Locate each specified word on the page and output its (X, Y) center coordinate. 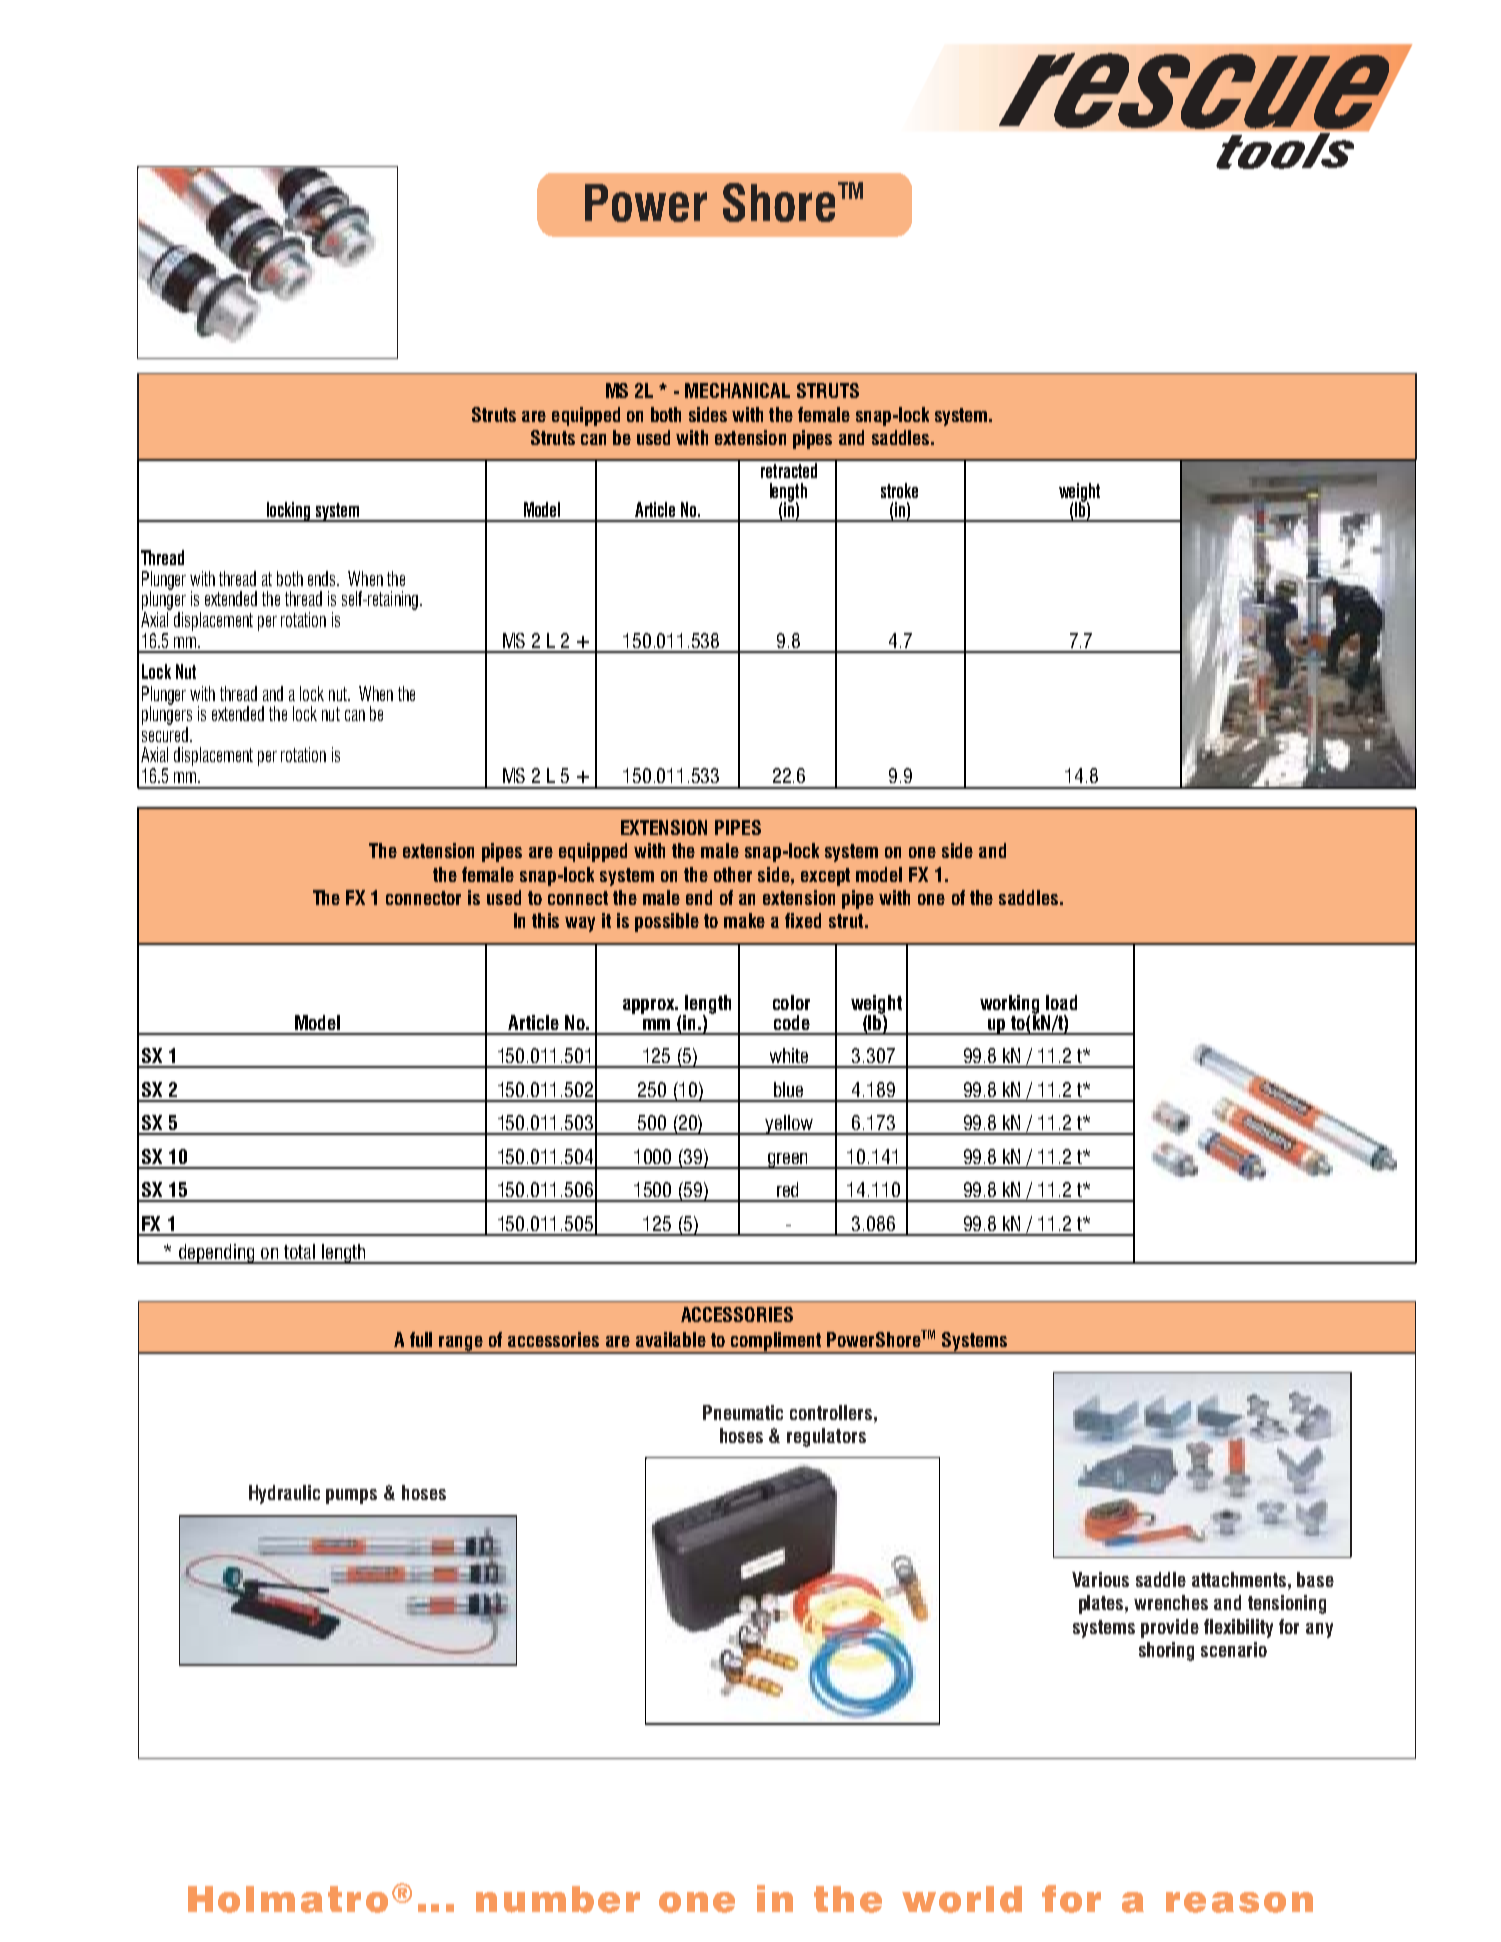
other (733, 874)
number (558, 1899)
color (791, 1002)
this (545, 920)
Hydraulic (284, 1494)
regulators (826, 1437)
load (1061, 1002)
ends (323, 578)
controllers (832, 1412)
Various (1100, 1579)
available (671, 1339)
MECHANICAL (737, 390)
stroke (899, 490)
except (825, 877)
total (299, 1251)
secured (166, 734)
